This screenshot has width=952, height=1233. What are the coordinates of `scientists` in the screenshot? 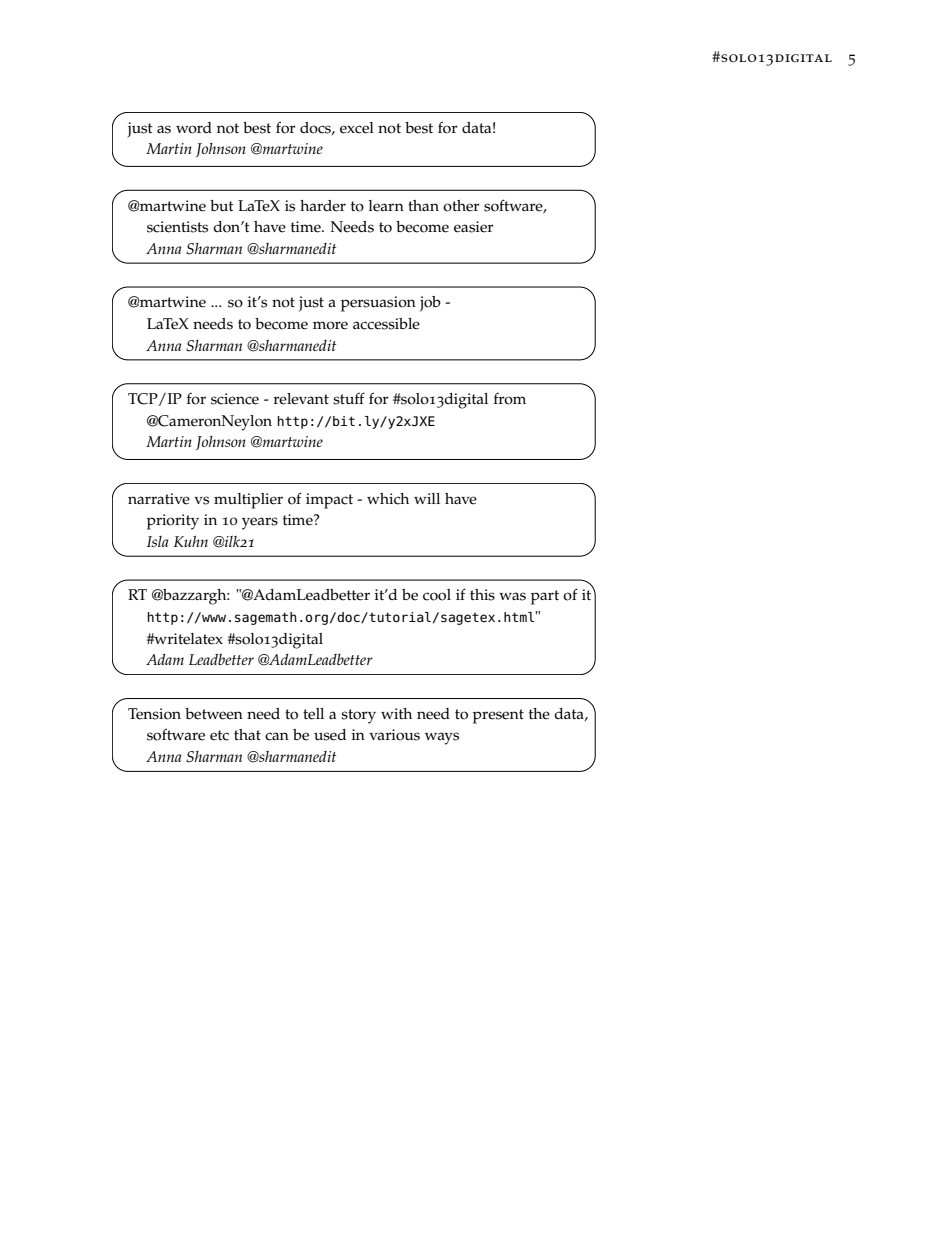 It's located at (177, 227).
